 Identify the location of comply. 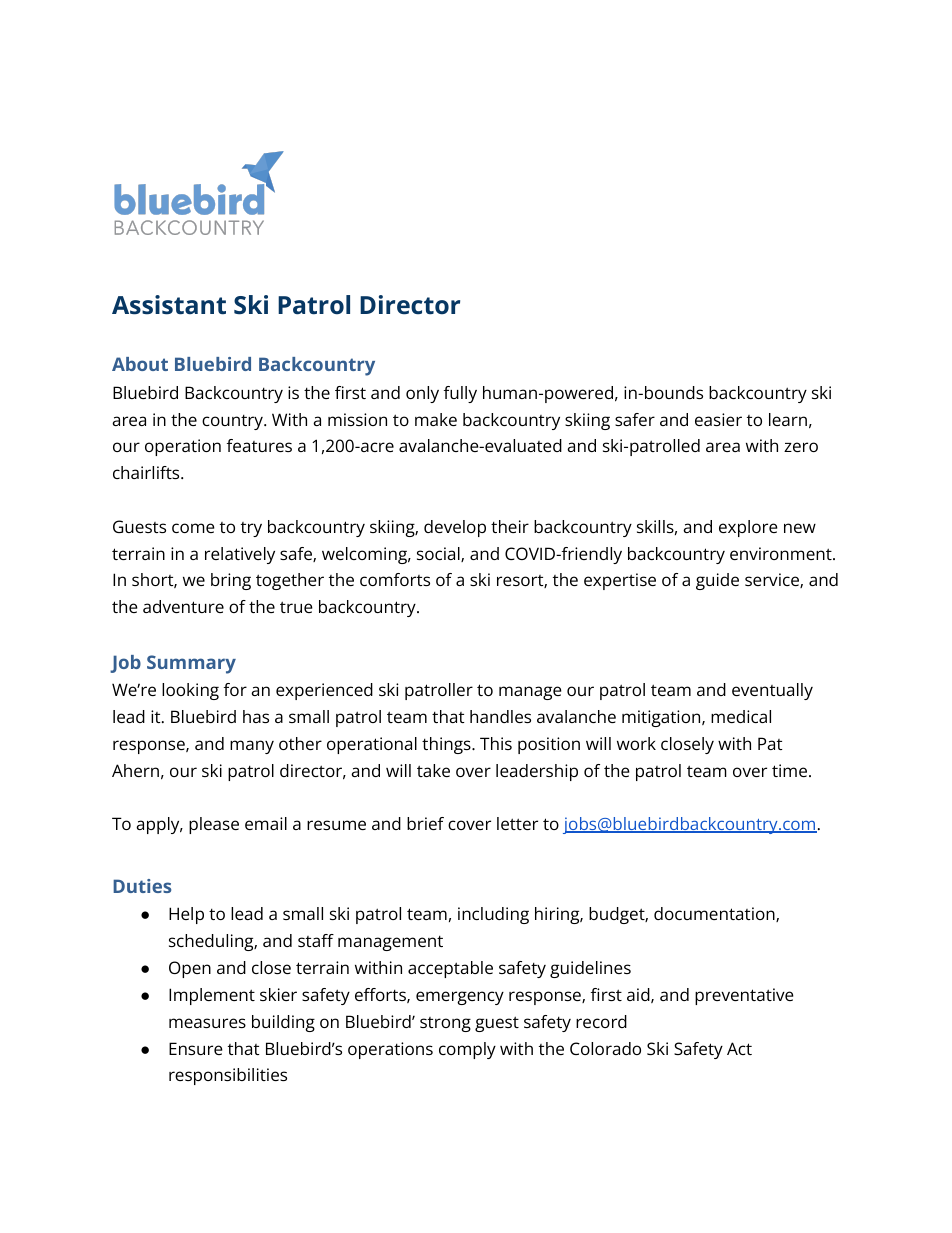
(467, 1050).
